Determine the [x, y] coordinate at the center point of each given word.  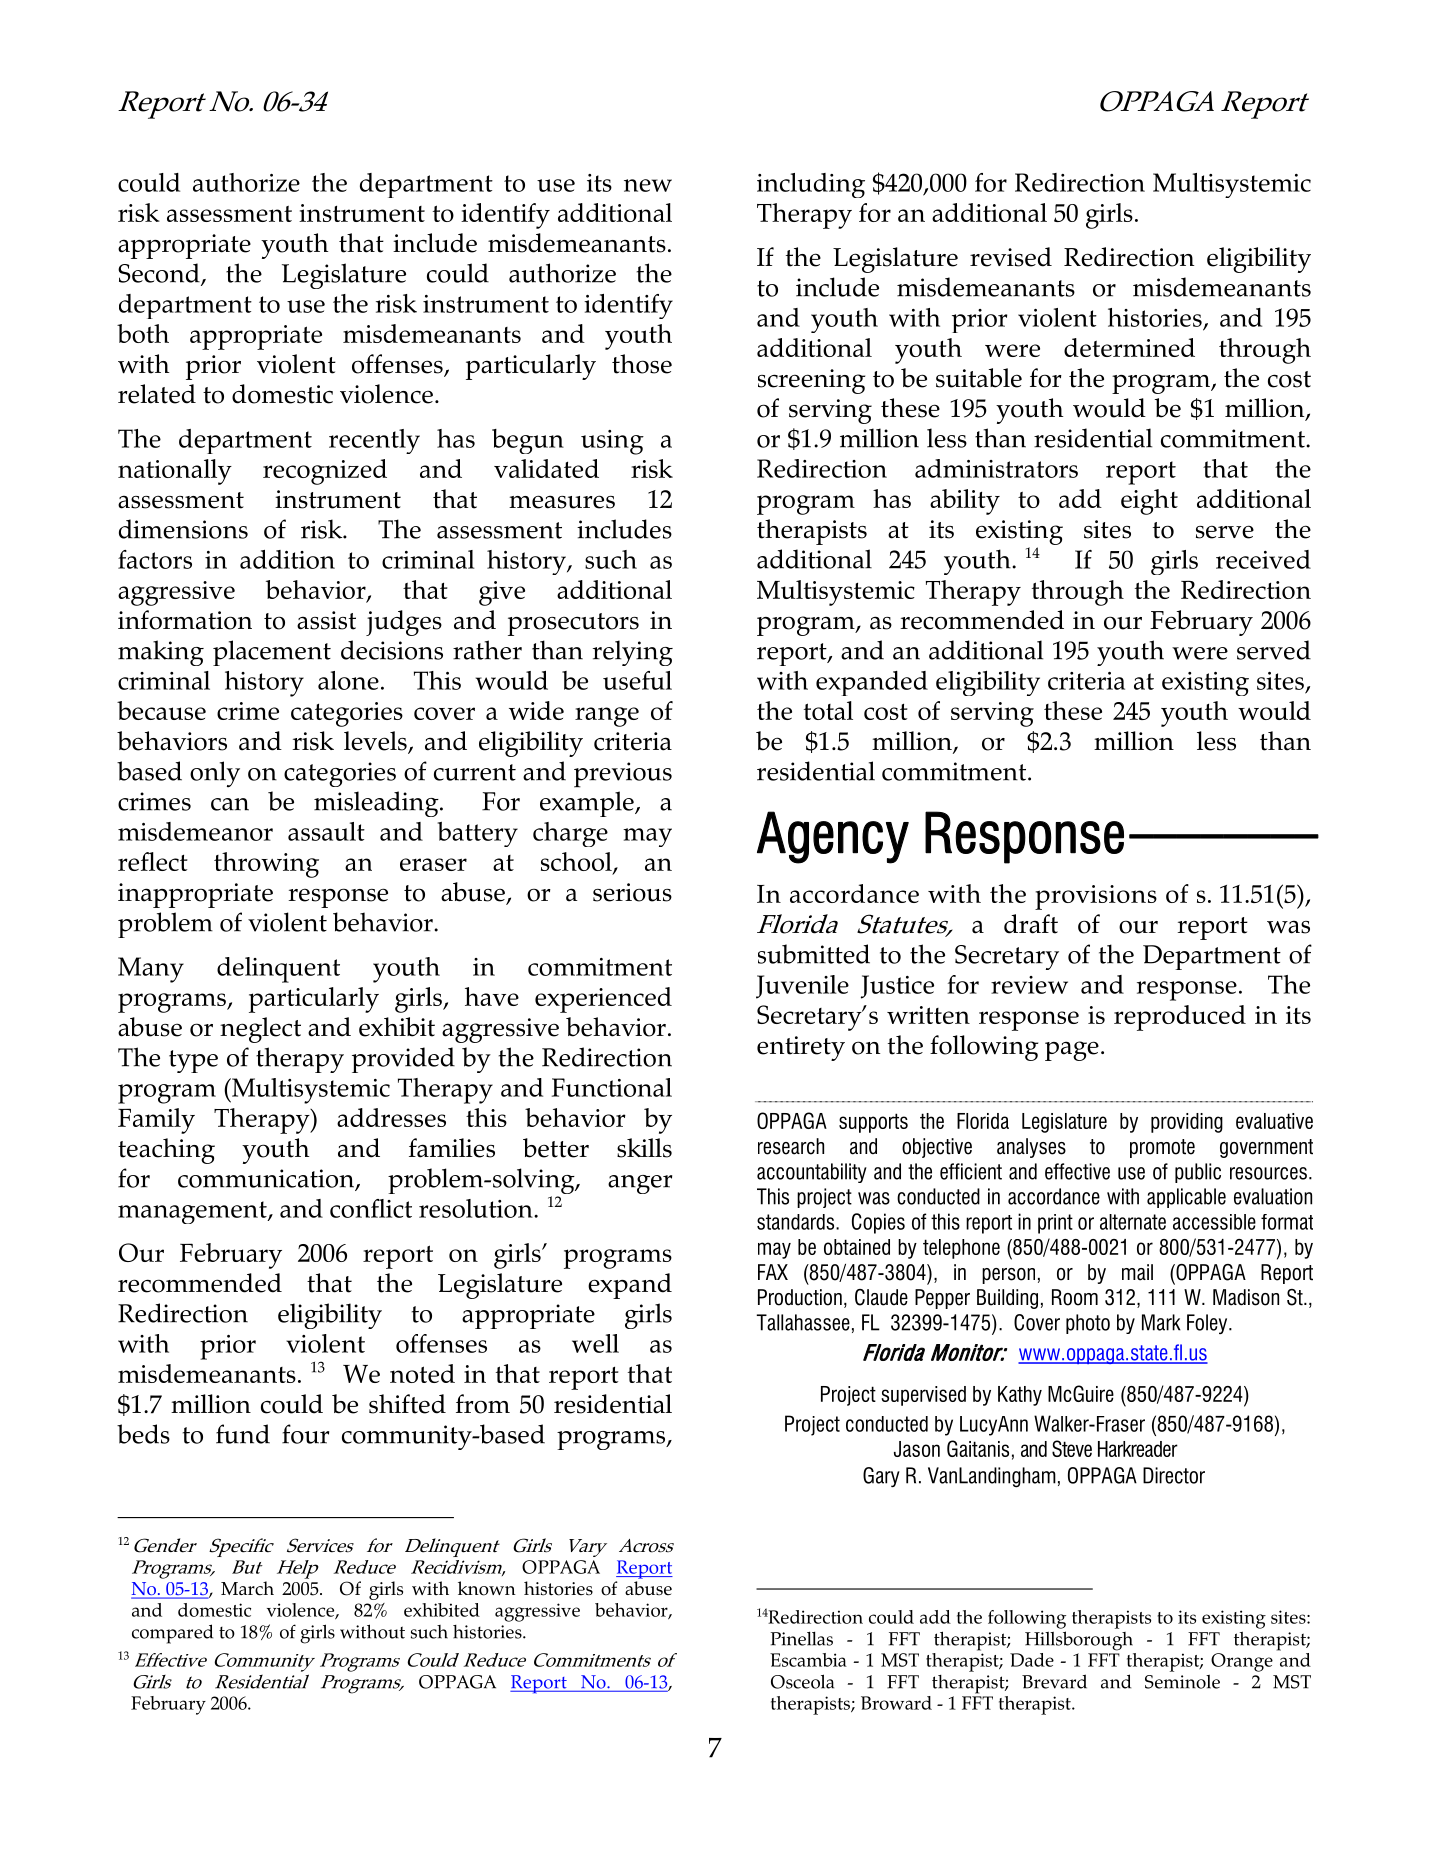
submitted [814, 954]
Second [160, 274]
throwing [266, 865]
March [247, 1588]
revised [1011, 257]
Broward [896, 1703]
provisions [1096, 897]
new [648, 185]
